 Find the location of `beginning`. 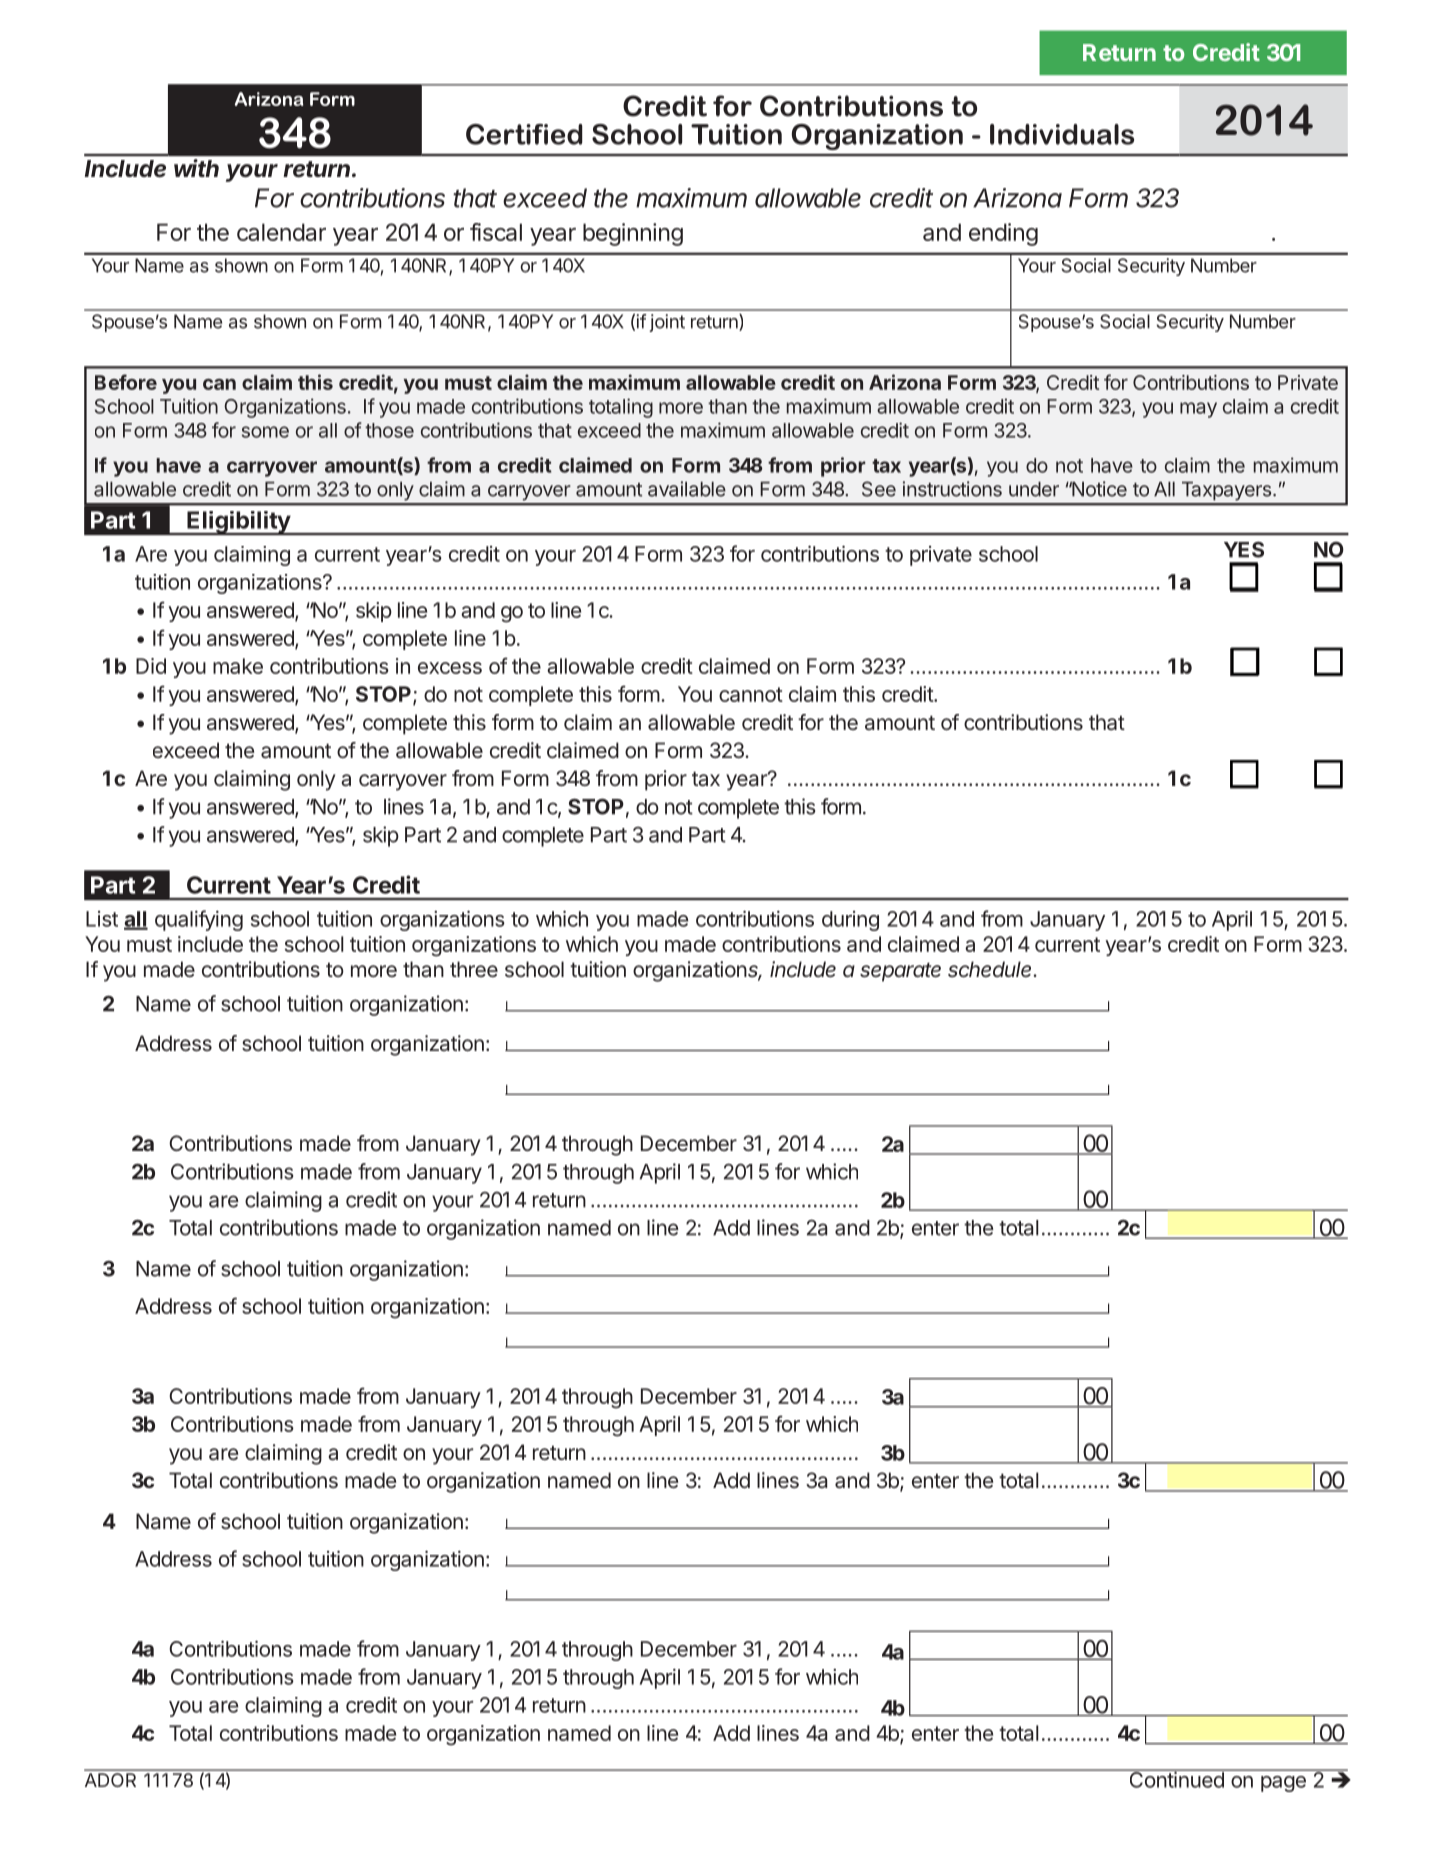

beginning is located at coordinates (633, 234).
